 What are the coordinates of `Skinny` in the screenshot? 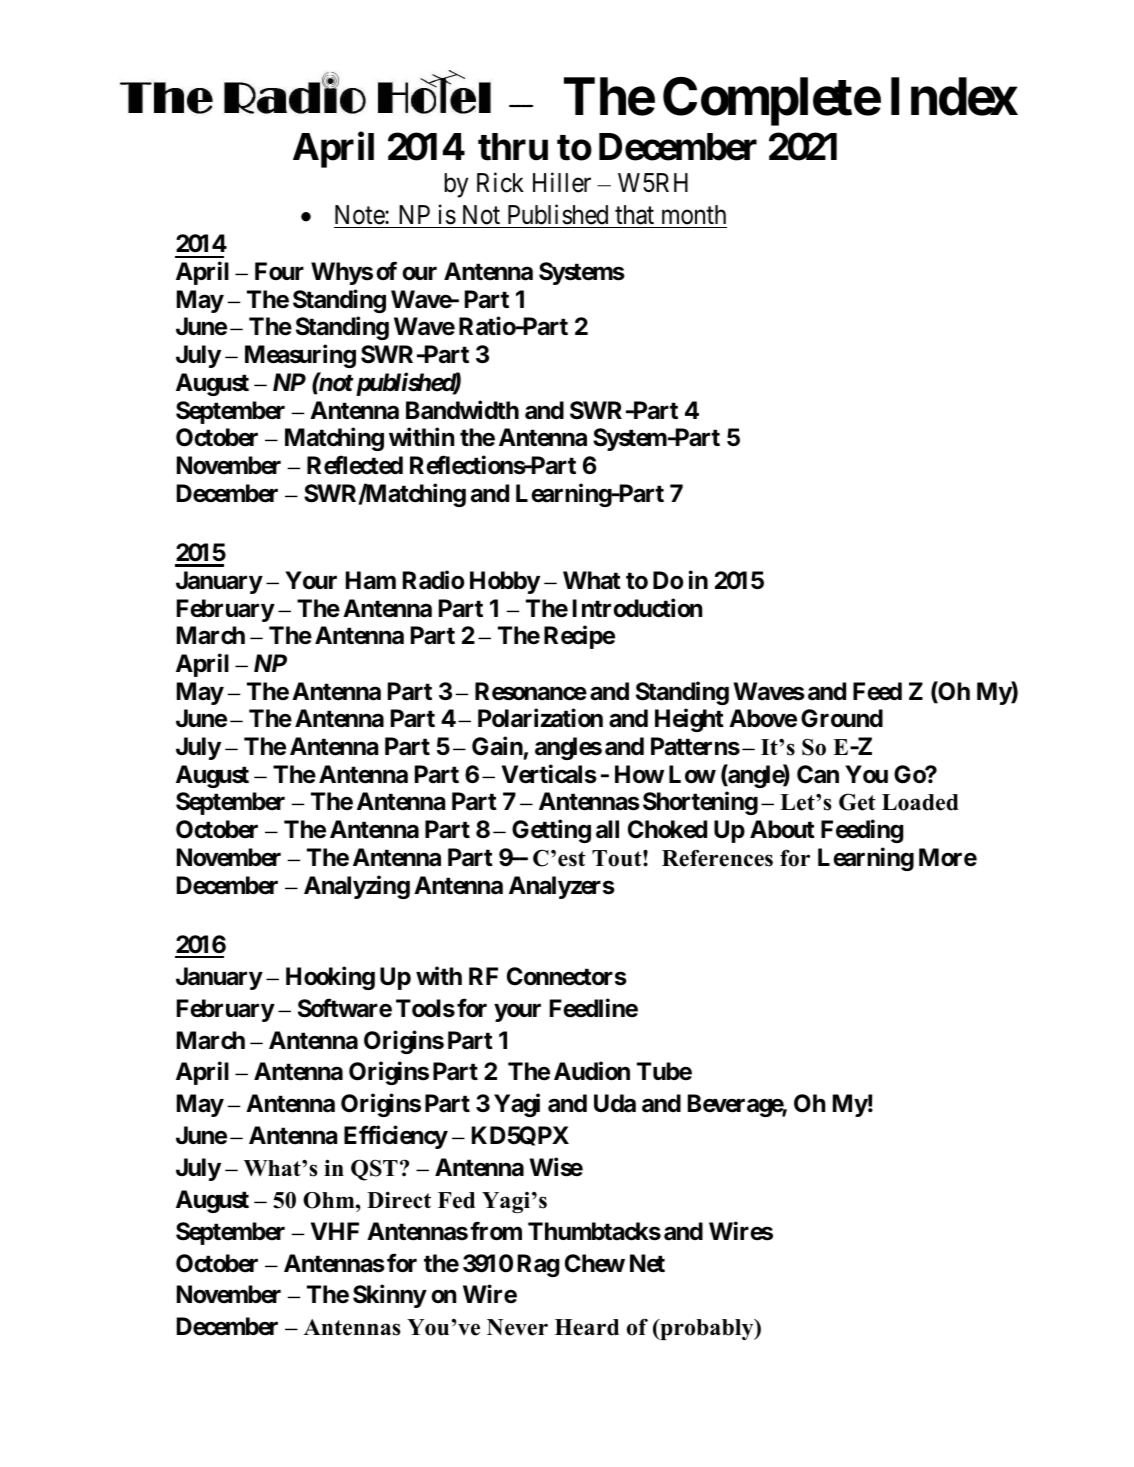 It's located at (390, 1296).
